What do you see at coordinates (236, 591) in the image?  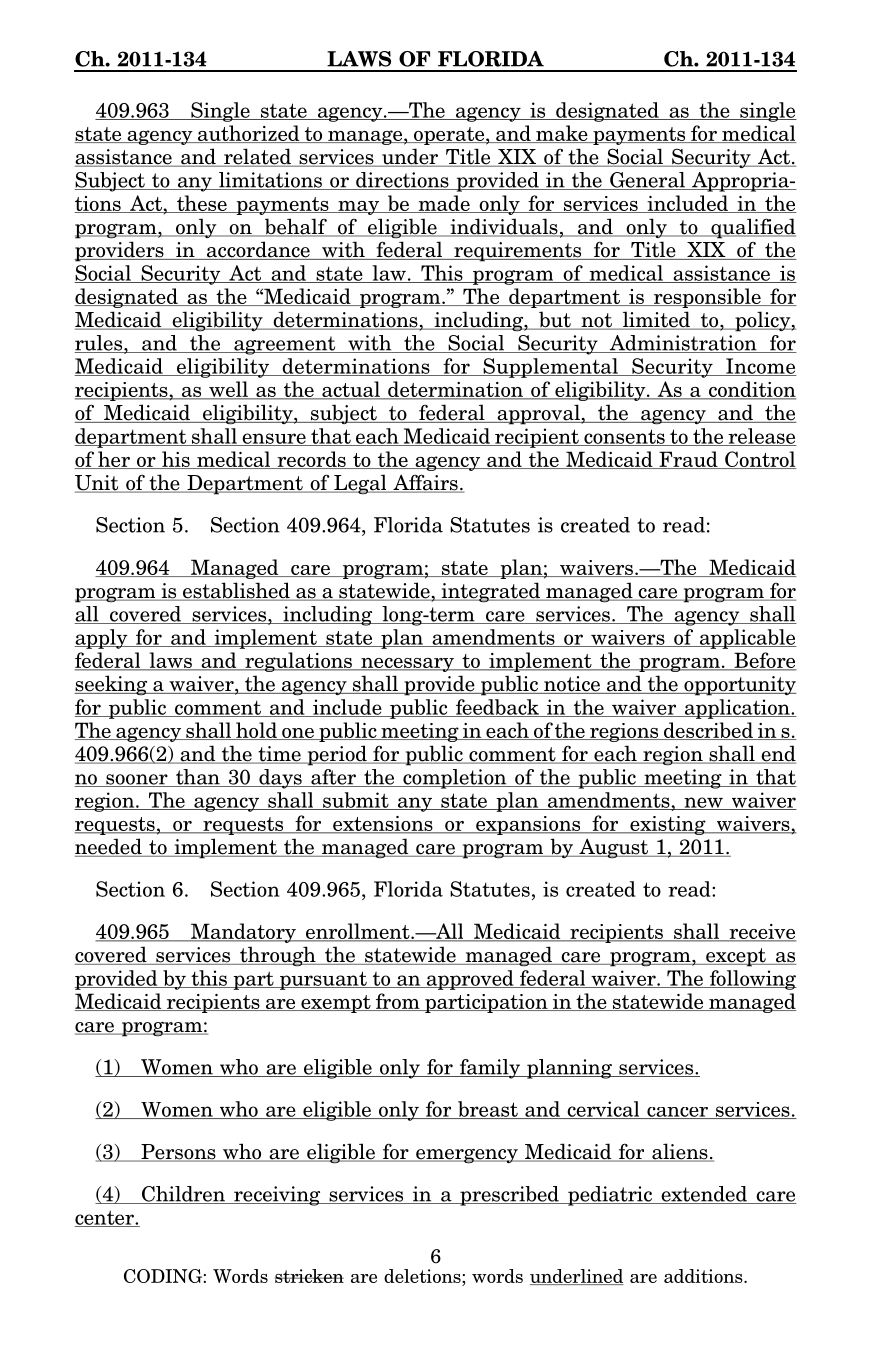 I see `established` at bounding box center [236, 591].
